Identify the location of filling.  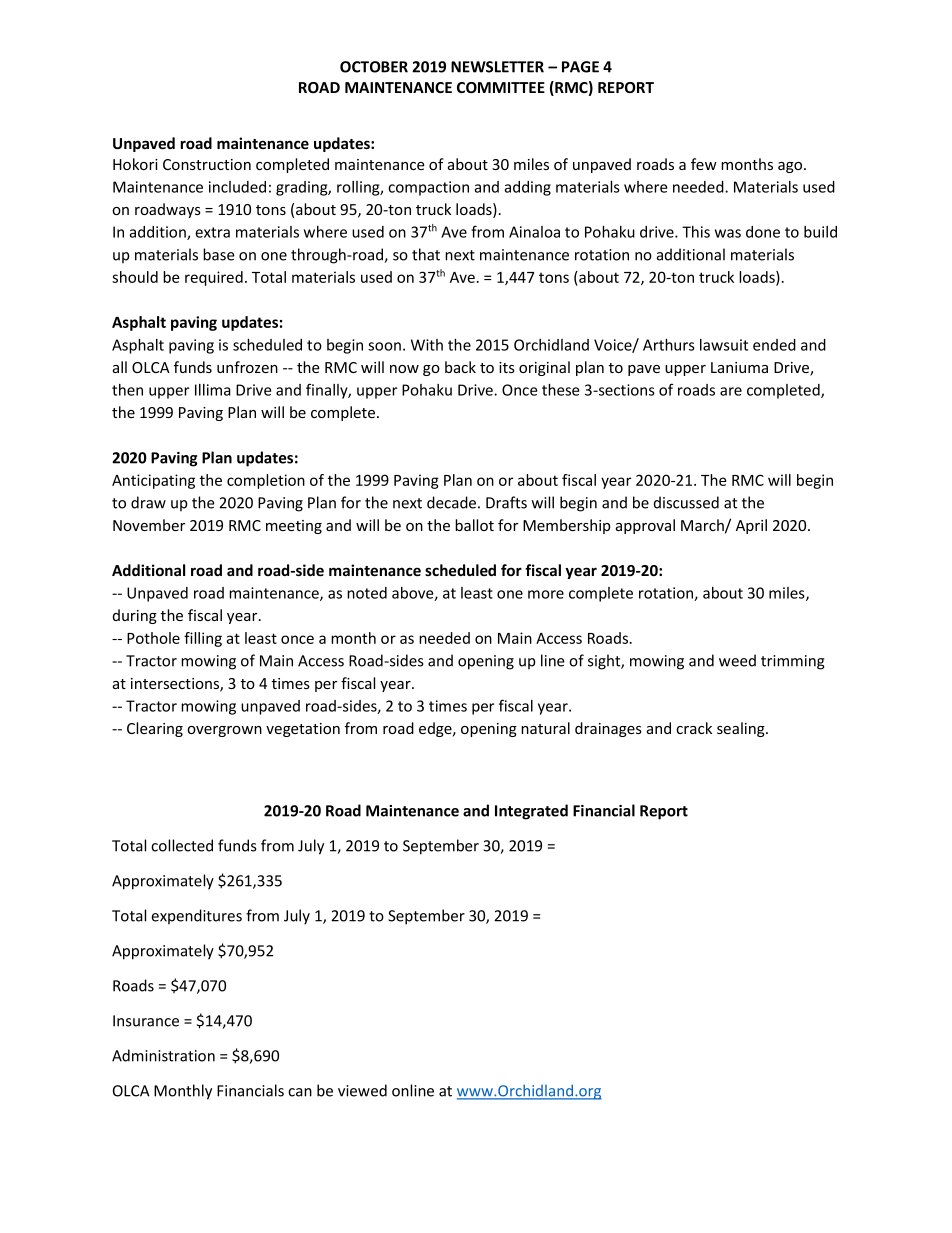
(203, 639).
